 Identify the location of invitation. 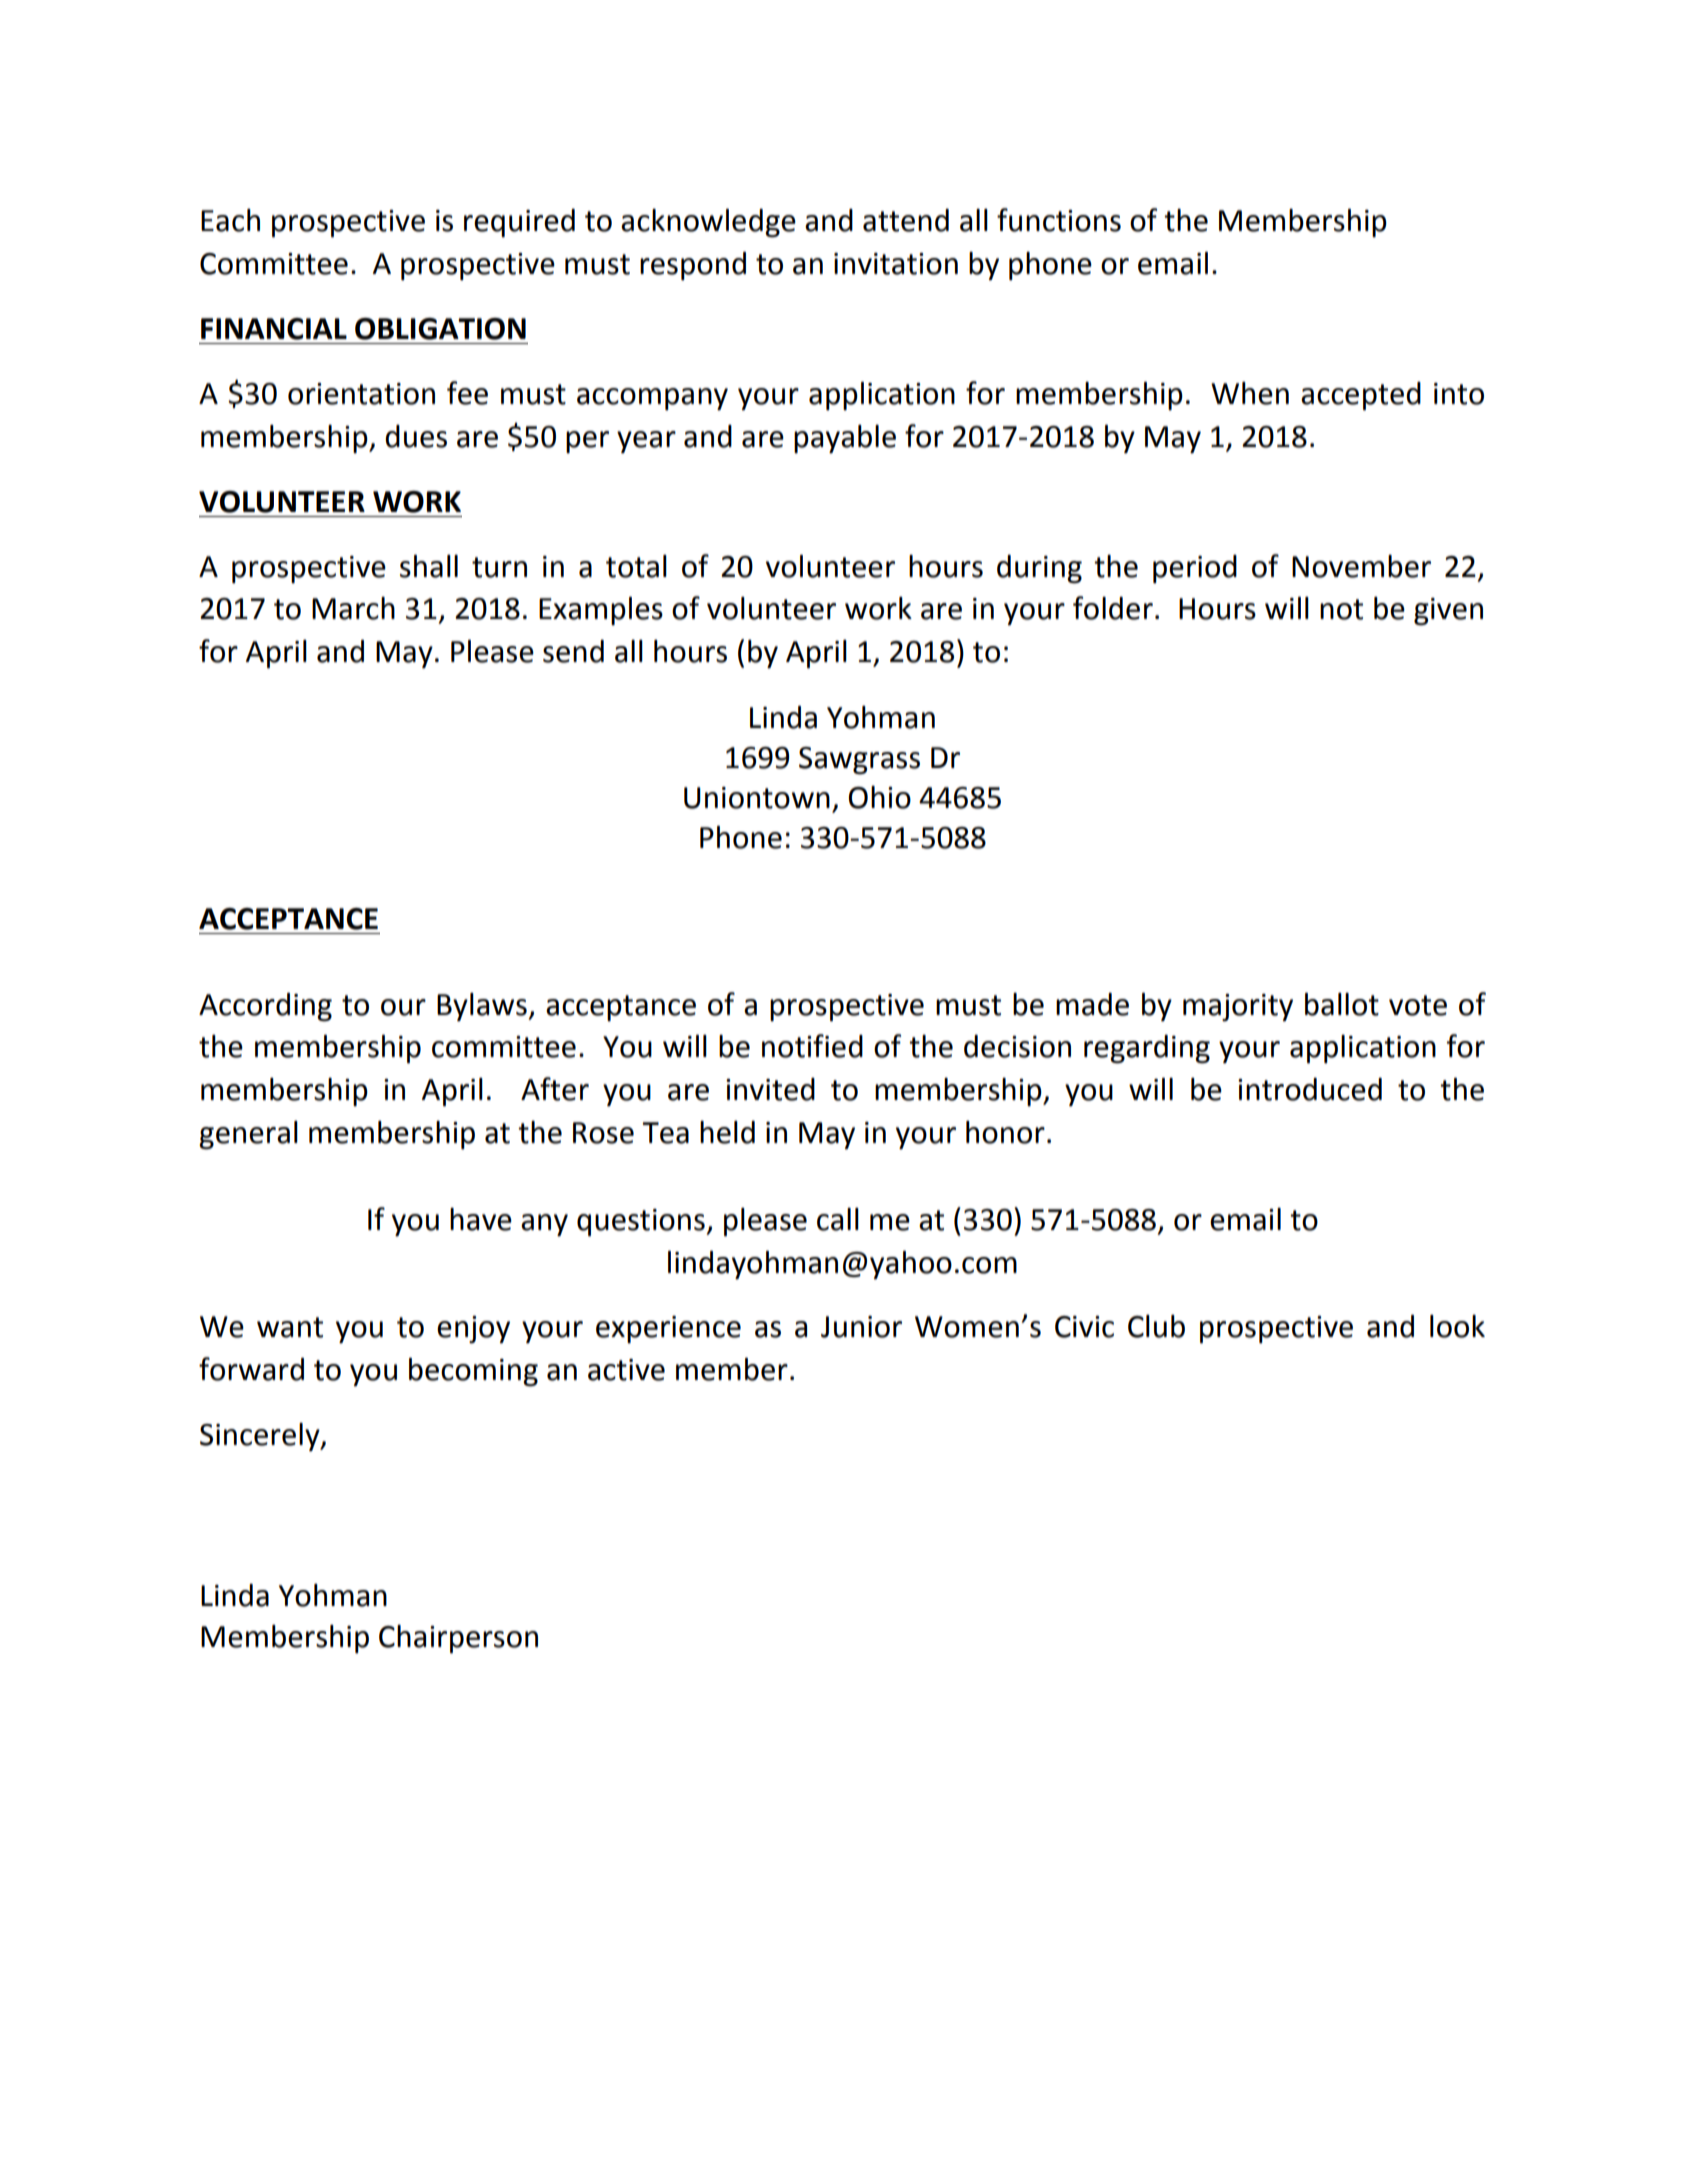
(896, 264).
